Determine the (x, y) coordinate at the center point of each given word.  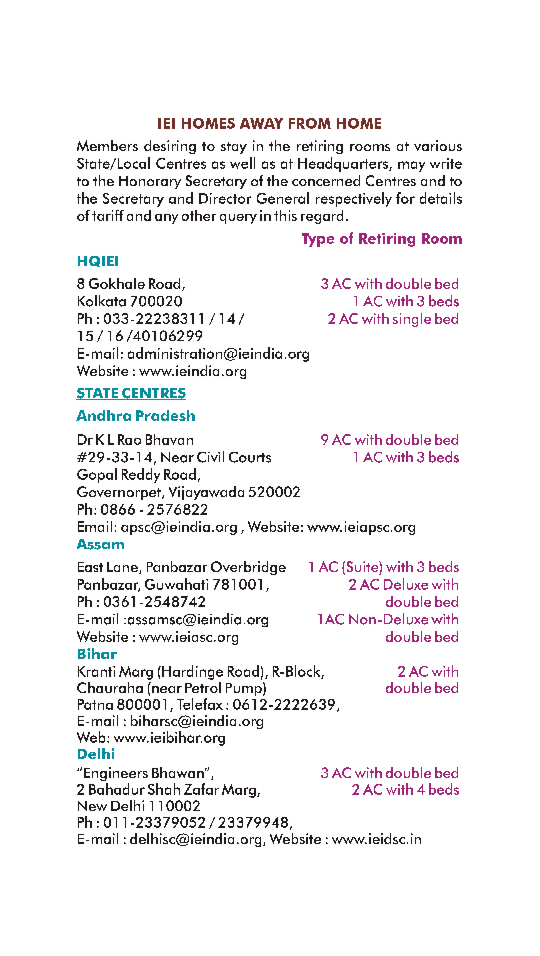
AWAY (261, 123)
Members (107, 145)
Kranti (96, 671)
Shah (164, 789)
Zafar (201, 789)
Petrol (203, 686)
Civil (210, 457)
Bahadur (117, 789)
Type (318, 240)
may (411, 166)
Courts (250, 457)
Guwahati (176, 584)
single (412, 320)
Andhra (103, 415)
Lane (123, 568)
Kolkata (102, 301)
